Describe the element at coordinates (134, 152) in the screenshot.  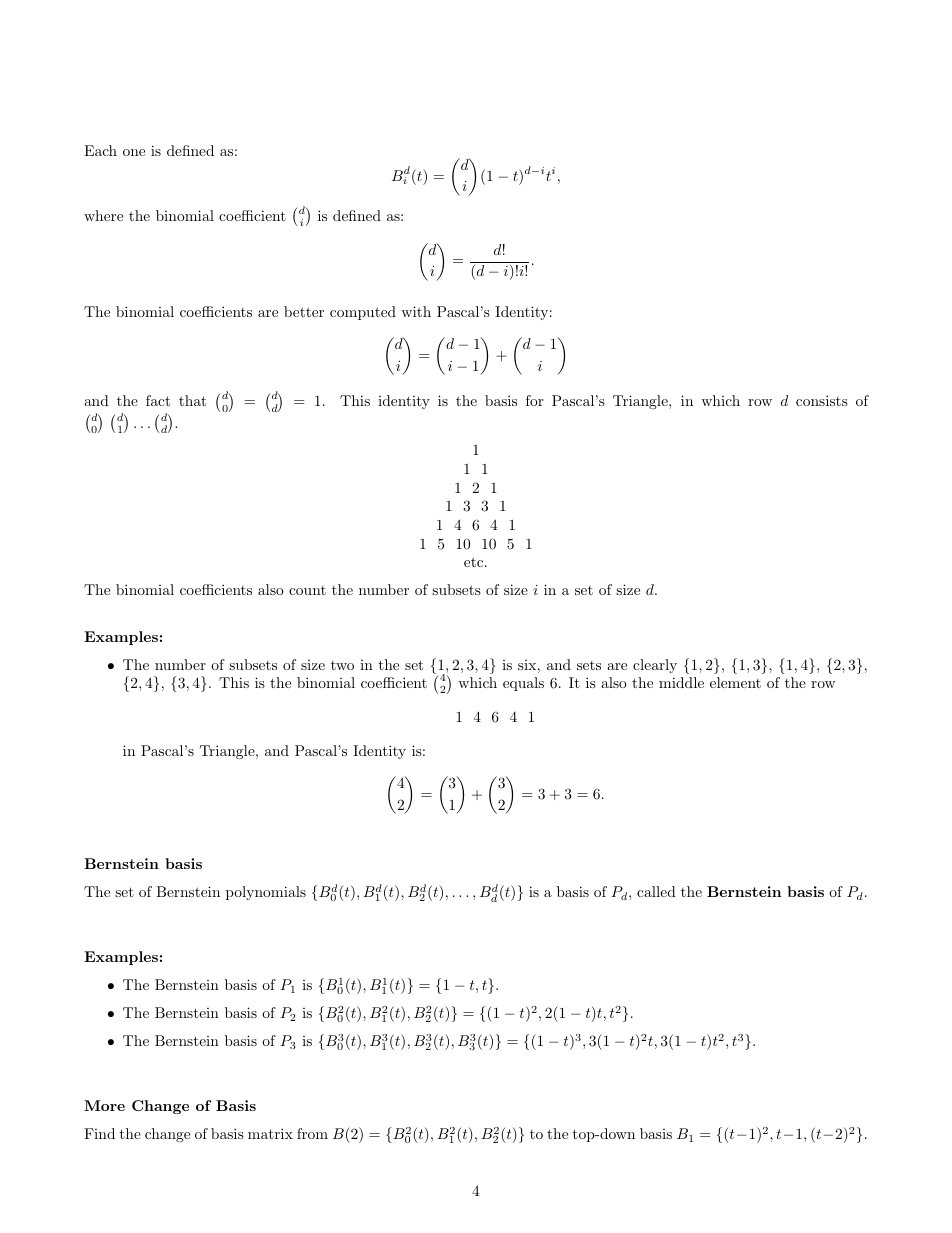
I see `one` at that location.
